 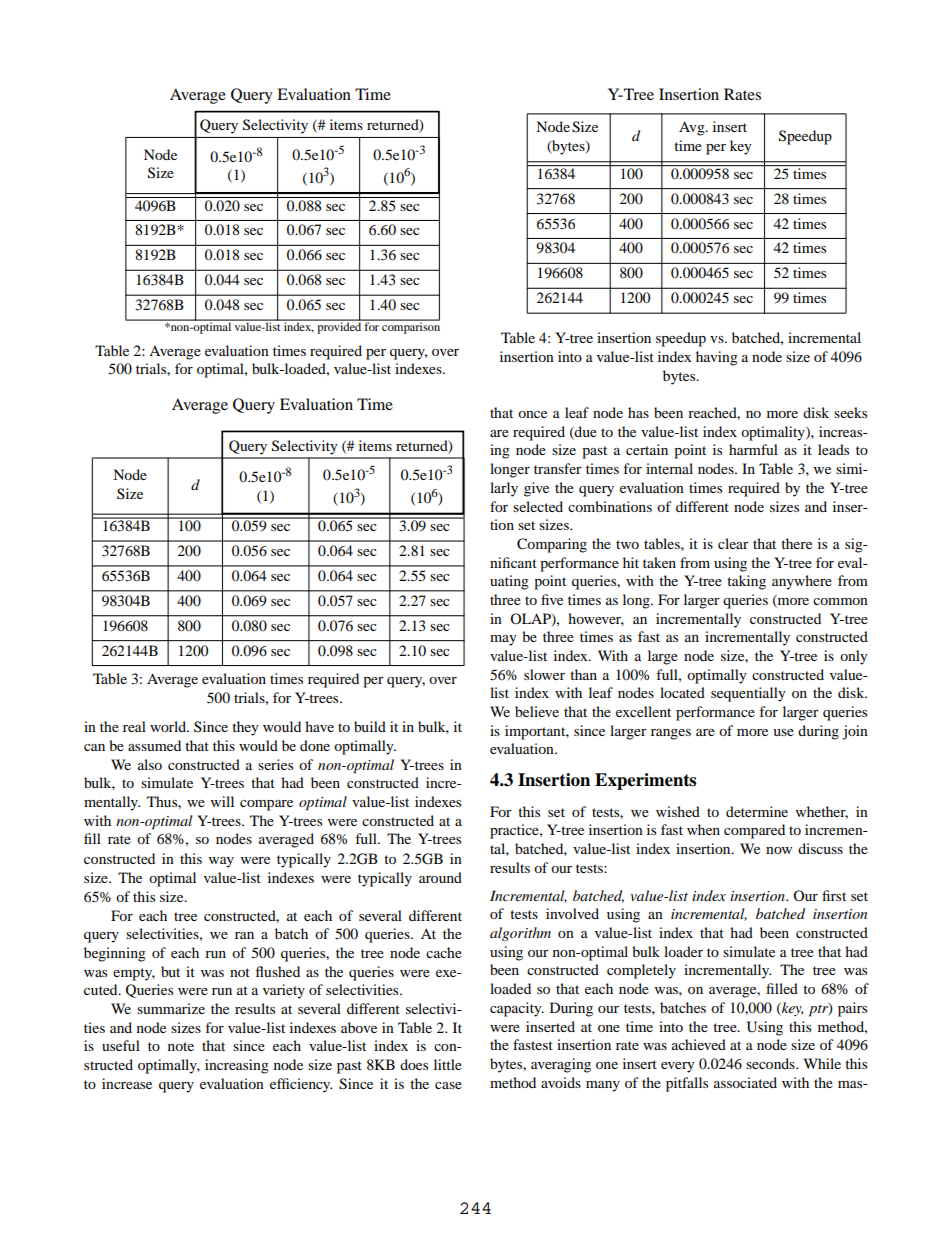 I want to click on OLAP, so click(x=531, y=619).
